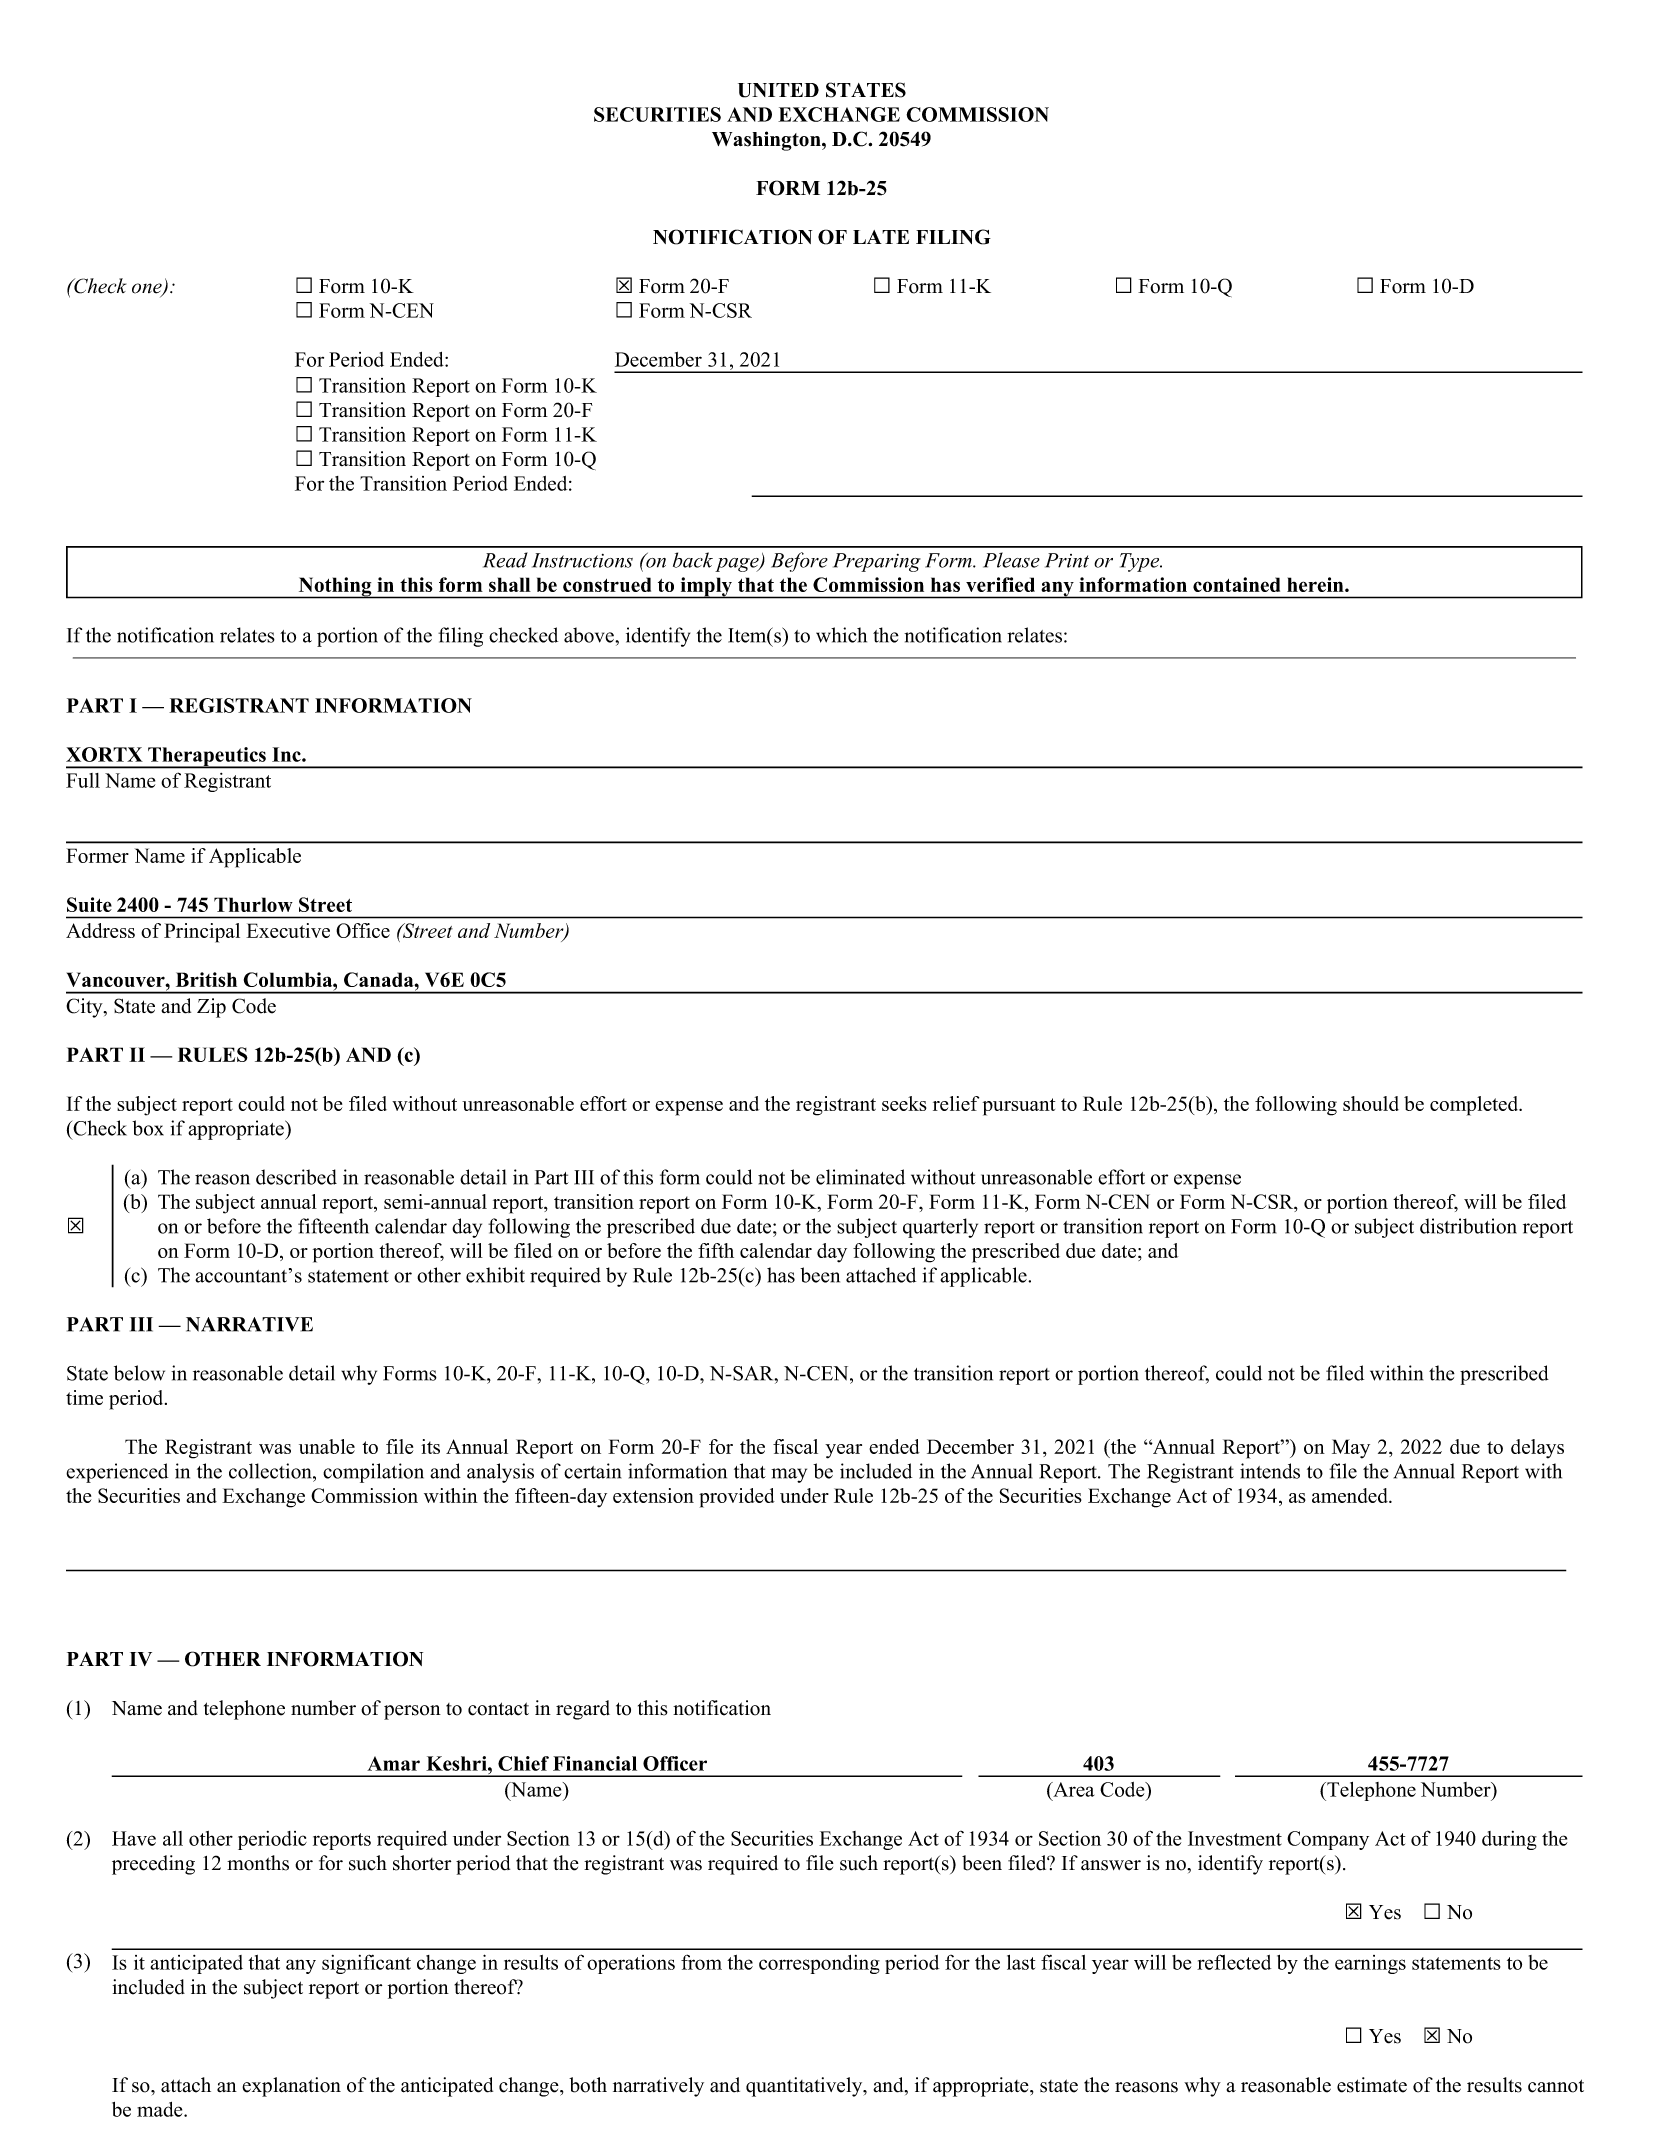 Image resolution: width=1665 pixels, height=2155 pixels. What do you see at coordinates (904, 1103) in the document?
I see `seeks` at bounding box center [904, 1103].
